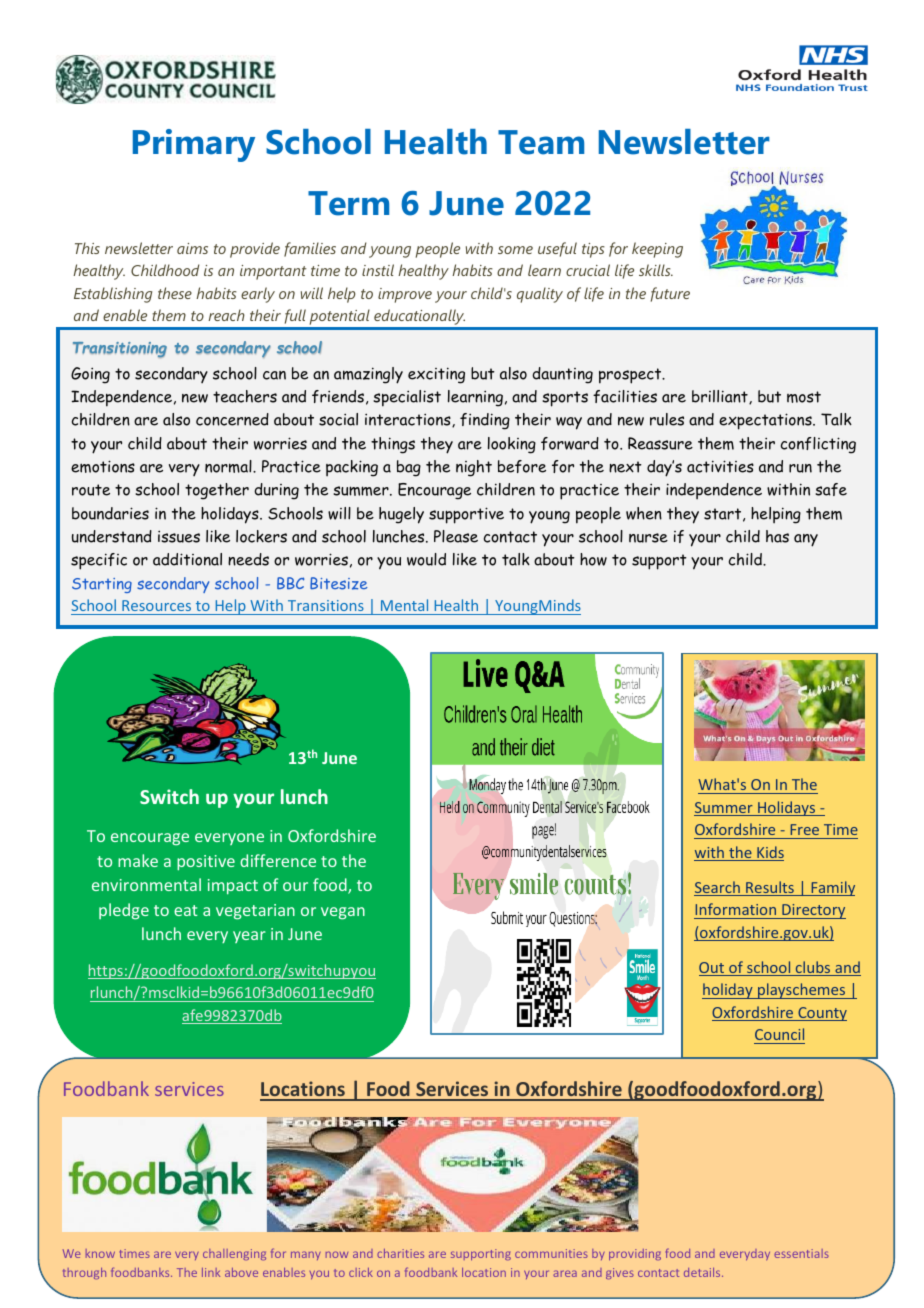 The width and height of the image is (924, 1308). Describe the element at coordinates (657, 250) in the image. I see `keeping` at that location.
